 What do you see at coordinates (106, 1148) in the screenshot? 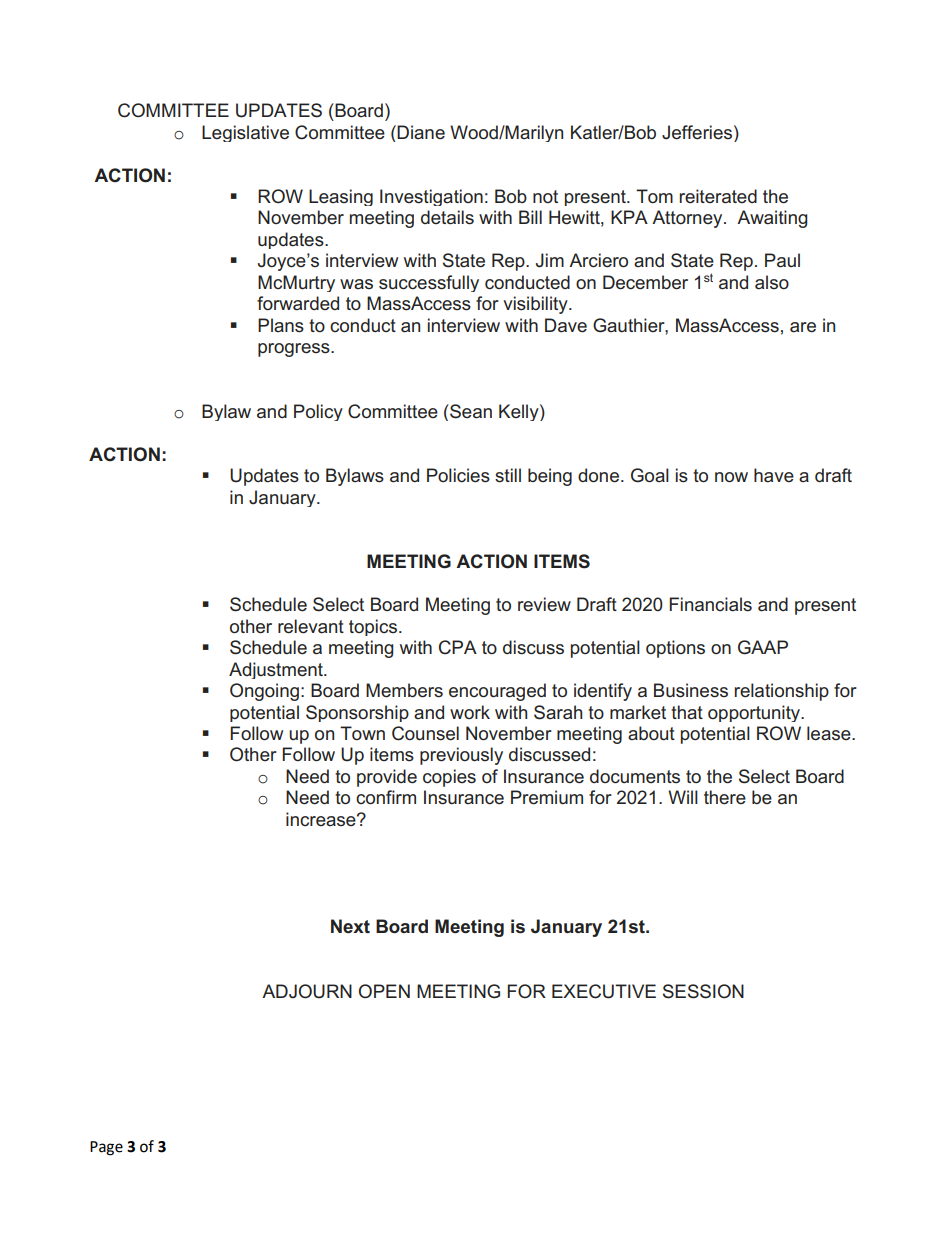
I see `Page` at bounding box center [106, 1148].
